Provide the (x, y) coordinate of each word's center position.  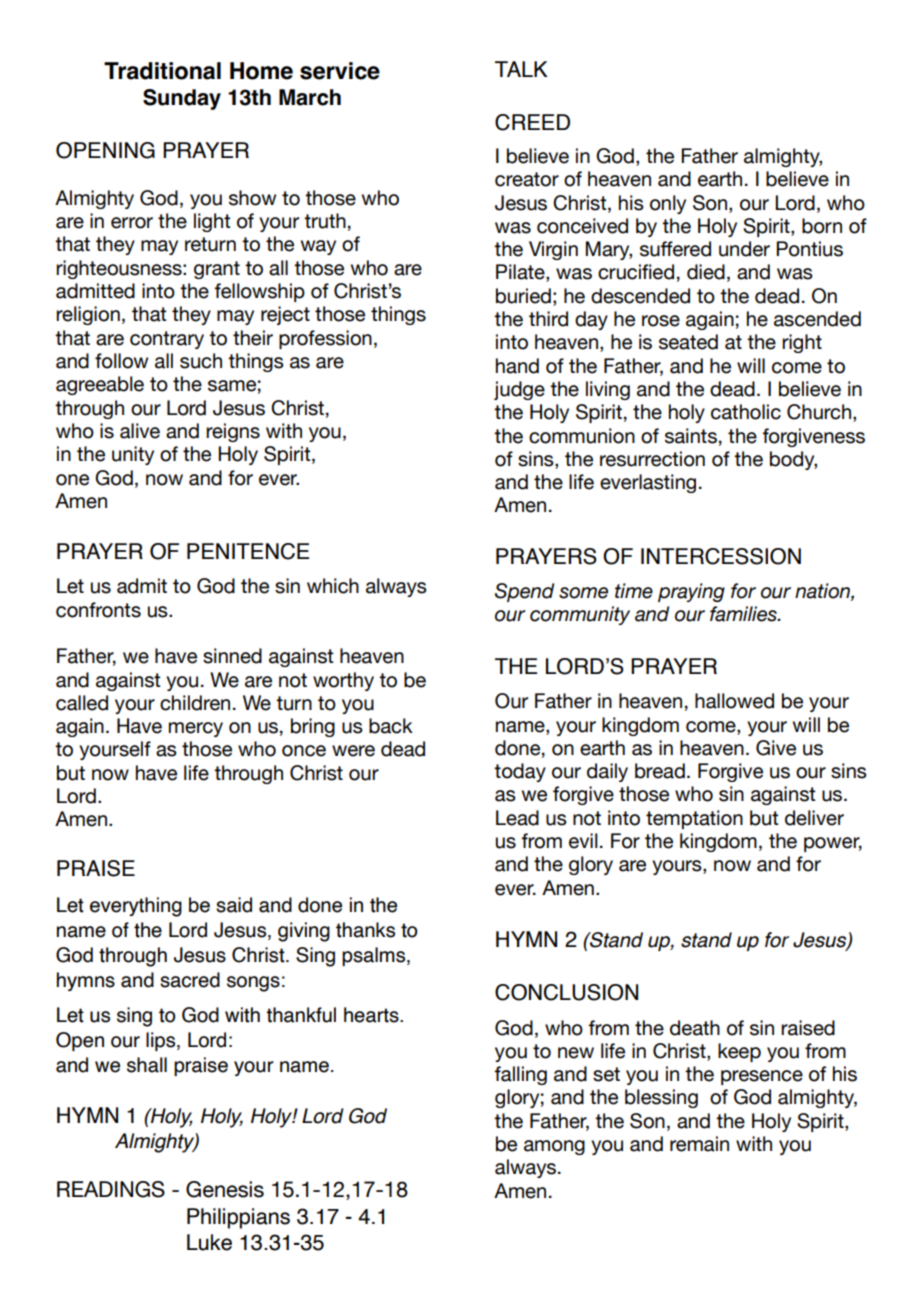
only (668, 204)
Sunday (182, 99)
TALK (521, 69)
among (554, 1147)
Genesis (225, 1189)
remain (699, 1144)
